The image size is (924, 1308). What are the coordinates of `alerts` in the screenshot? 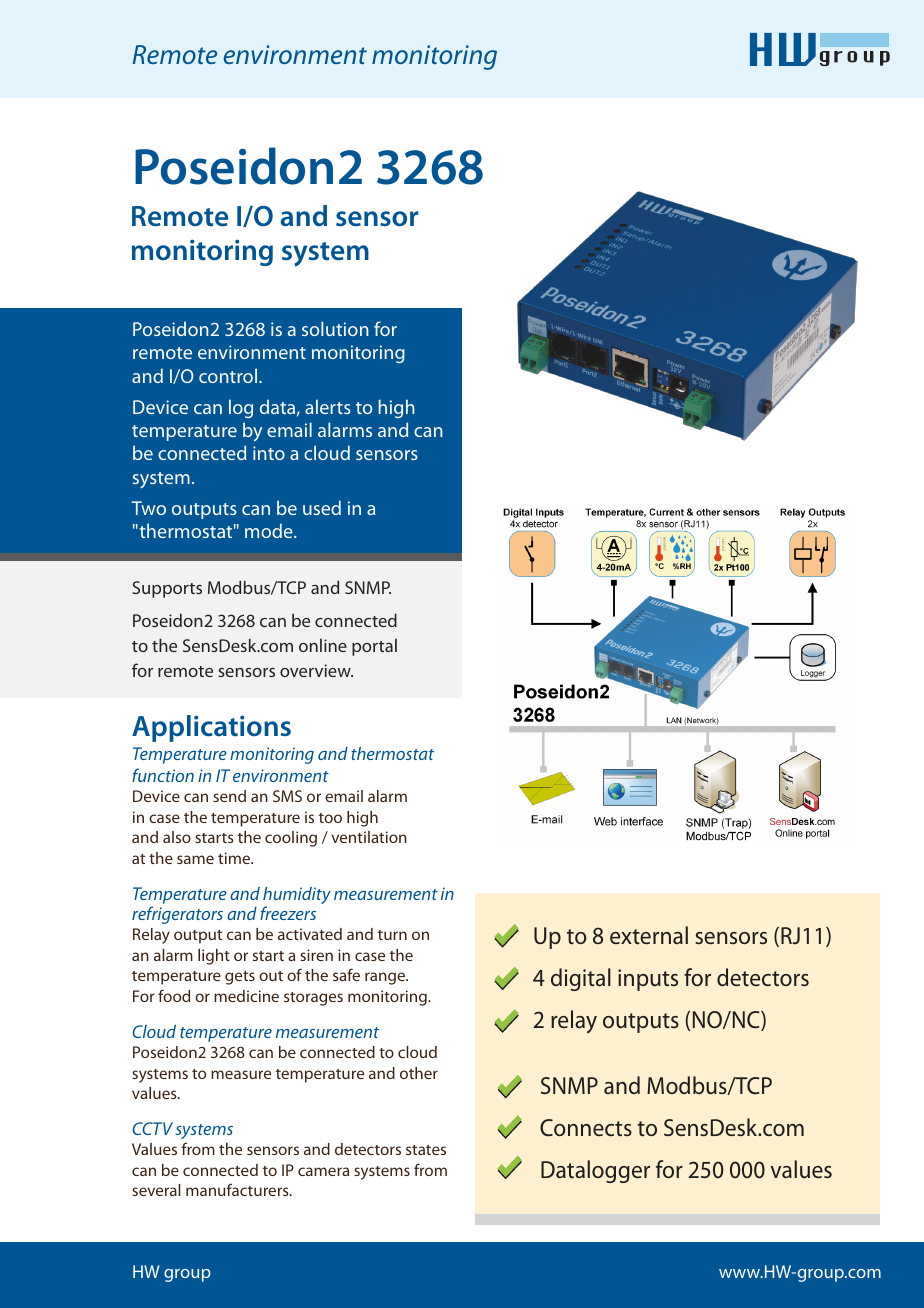 It's located at (328, 406).
